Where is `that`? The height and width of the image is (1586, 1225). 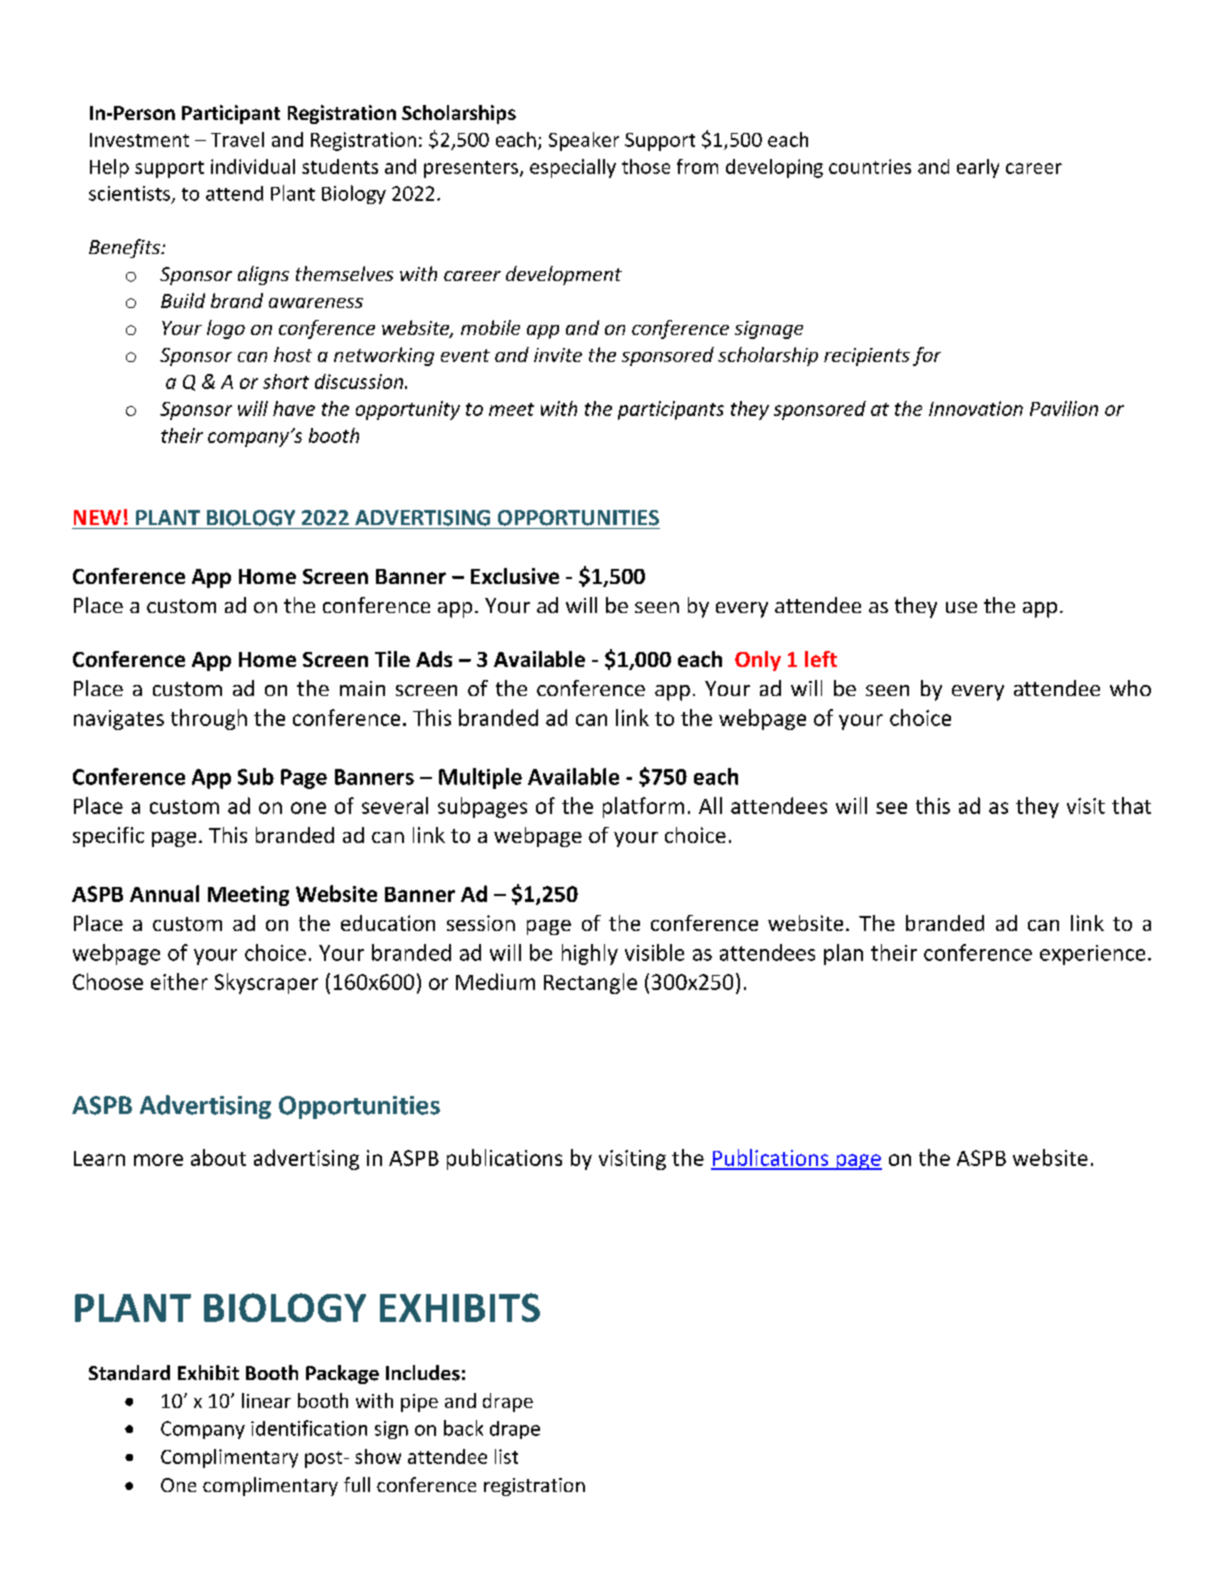 that is located at coordinates (1131, 805).
